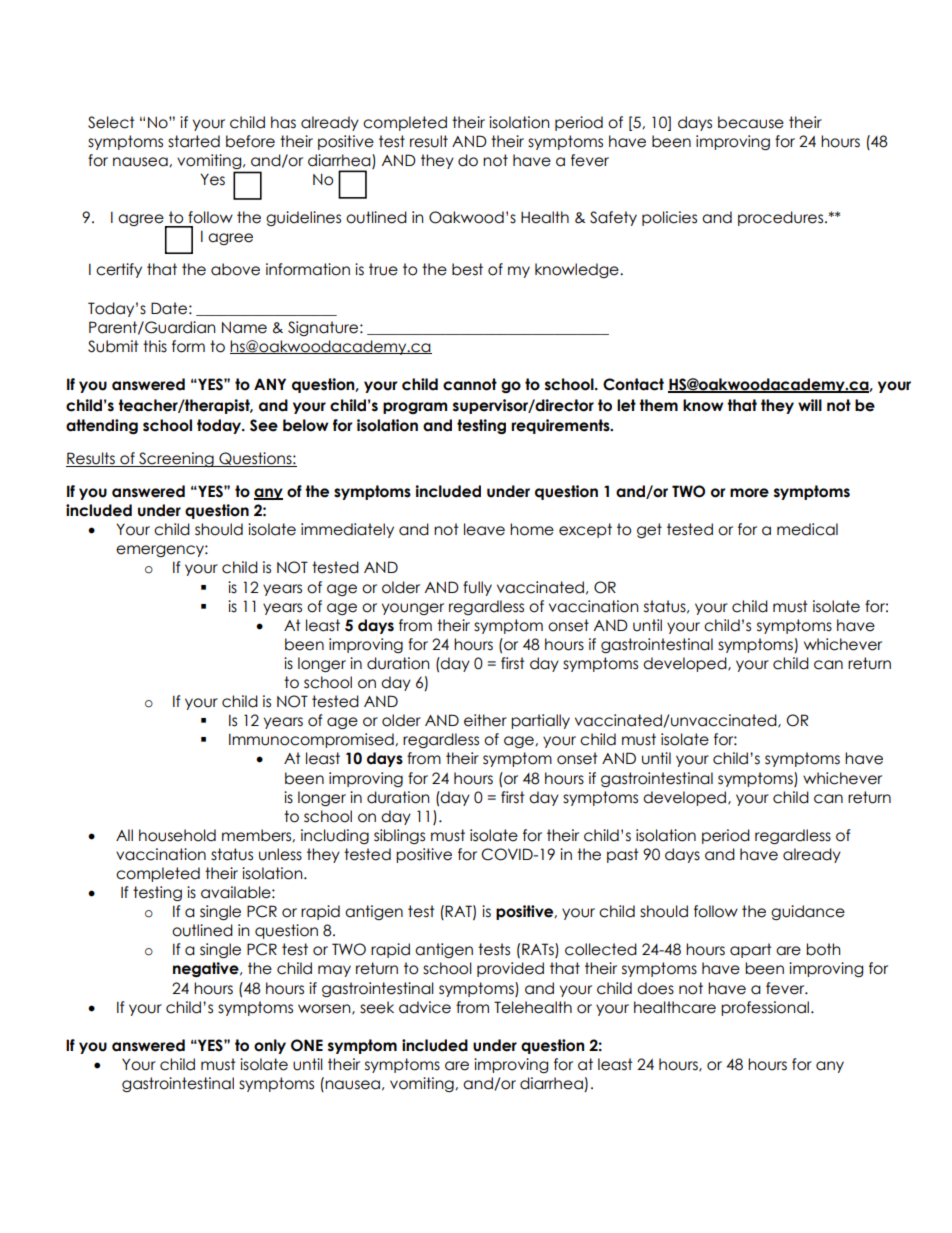  Describe the element at coordinates (751, 122) in the screenshot. I see `because` at that location.
